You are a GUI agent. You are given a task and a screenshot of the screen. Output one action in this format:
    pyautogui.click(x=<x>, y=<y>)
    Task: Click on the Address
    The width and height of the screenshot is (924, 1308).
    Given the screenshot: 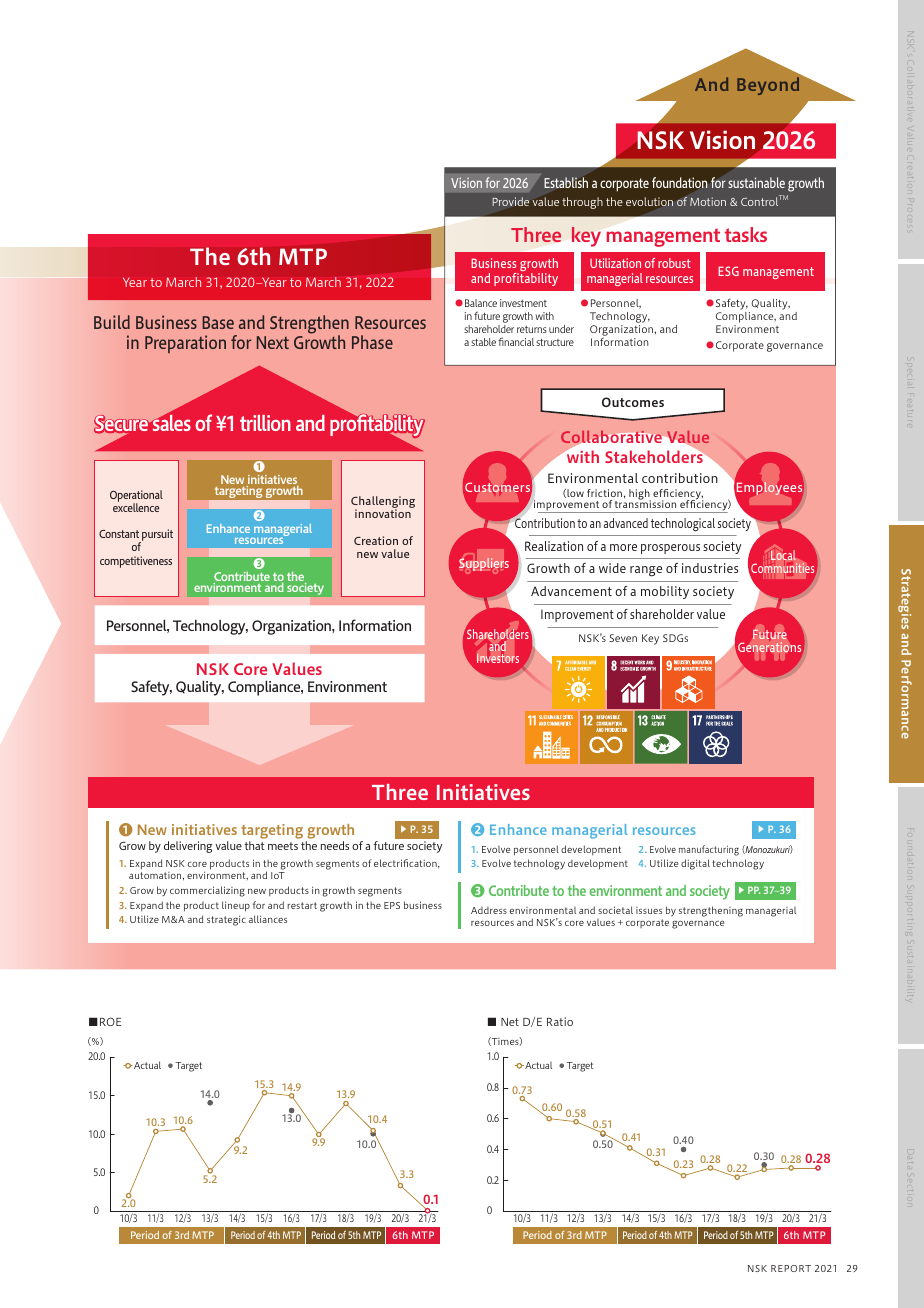 What is the action you would take?
    pyautogui.click(x=489, y=910)
